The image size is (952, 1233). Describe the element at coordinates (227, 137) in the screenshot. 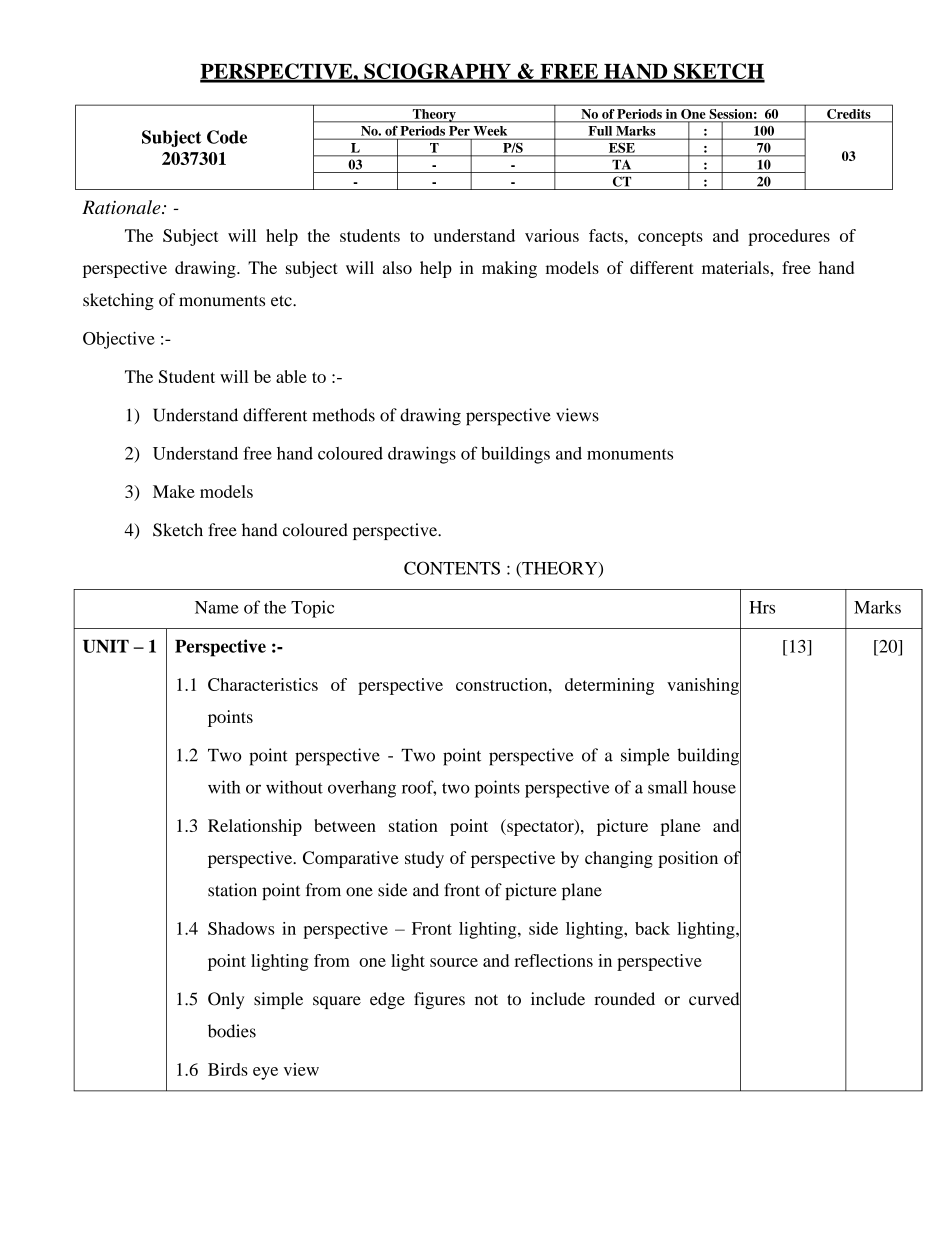

I see `Code` at that location.
